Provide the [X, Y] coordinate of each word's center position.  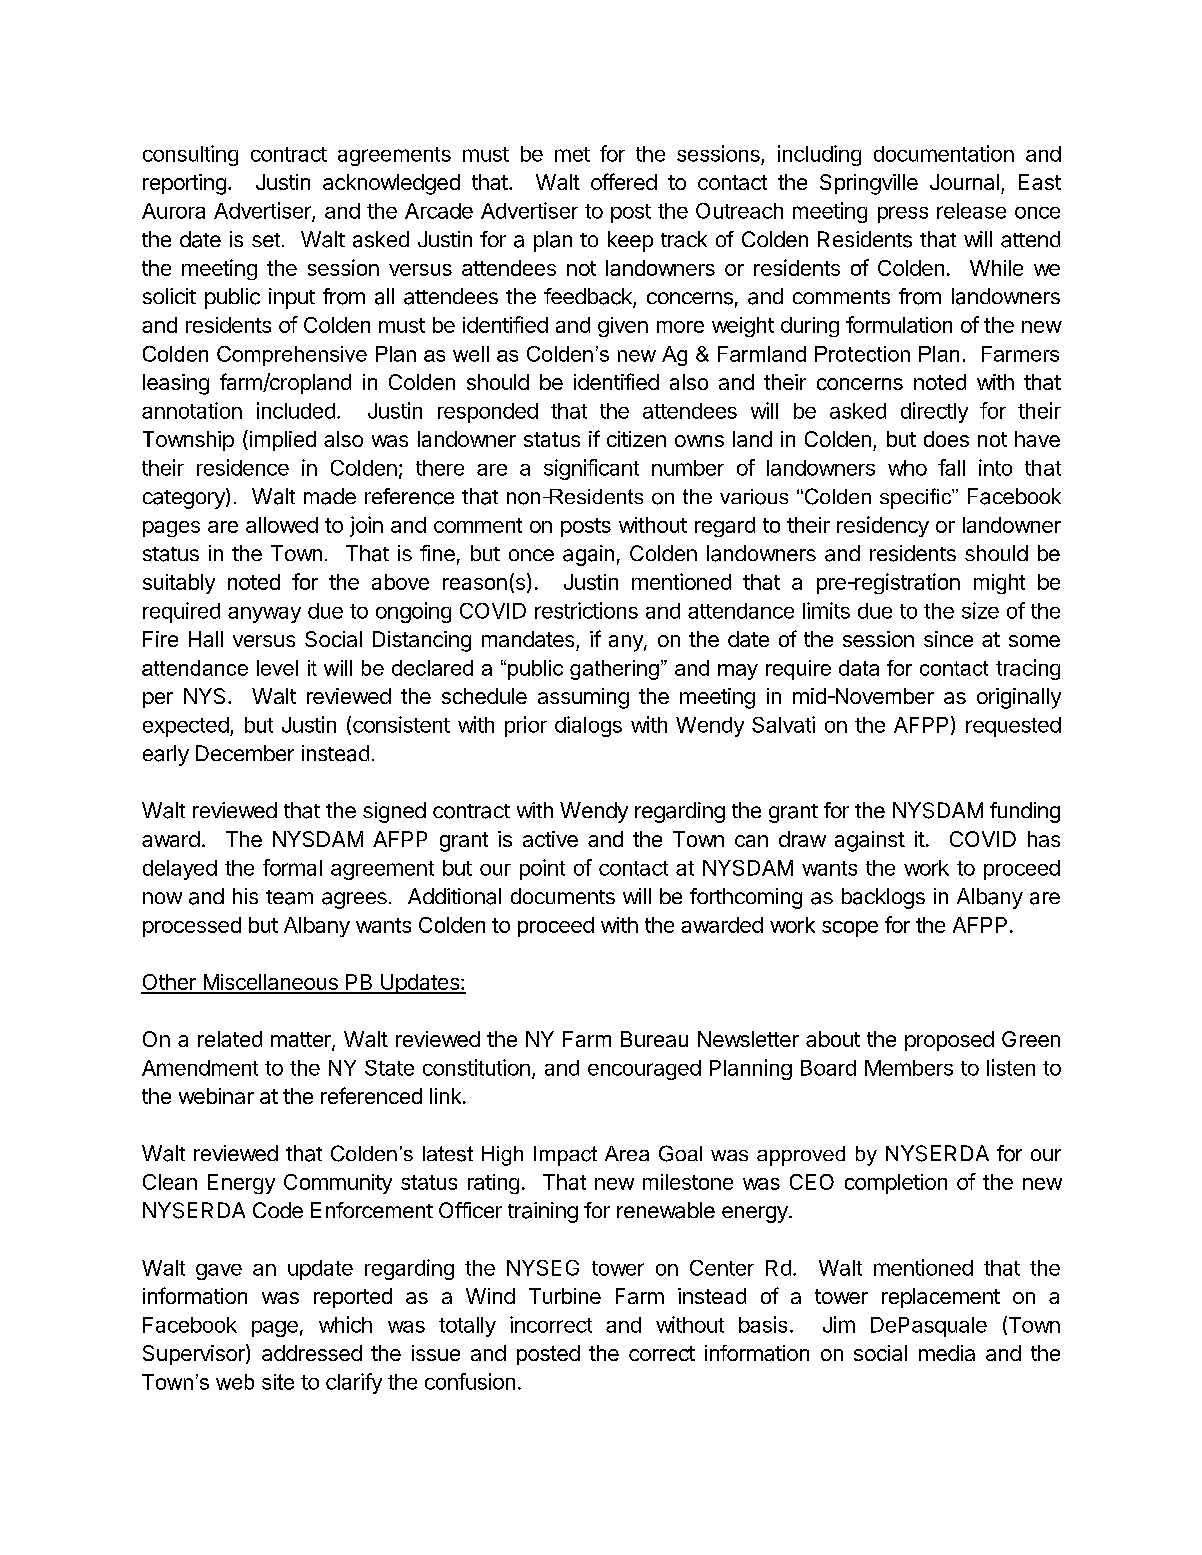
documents [563, 896]
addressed [312, 1353]
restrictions [586, 610]
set [266, 240]
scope [850, 929]
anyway [264, 615]
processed [192, 927]
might [999, 584]
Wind [490, 1296]
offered [624, 181]
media [947, 1353]
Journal [964, 182]
